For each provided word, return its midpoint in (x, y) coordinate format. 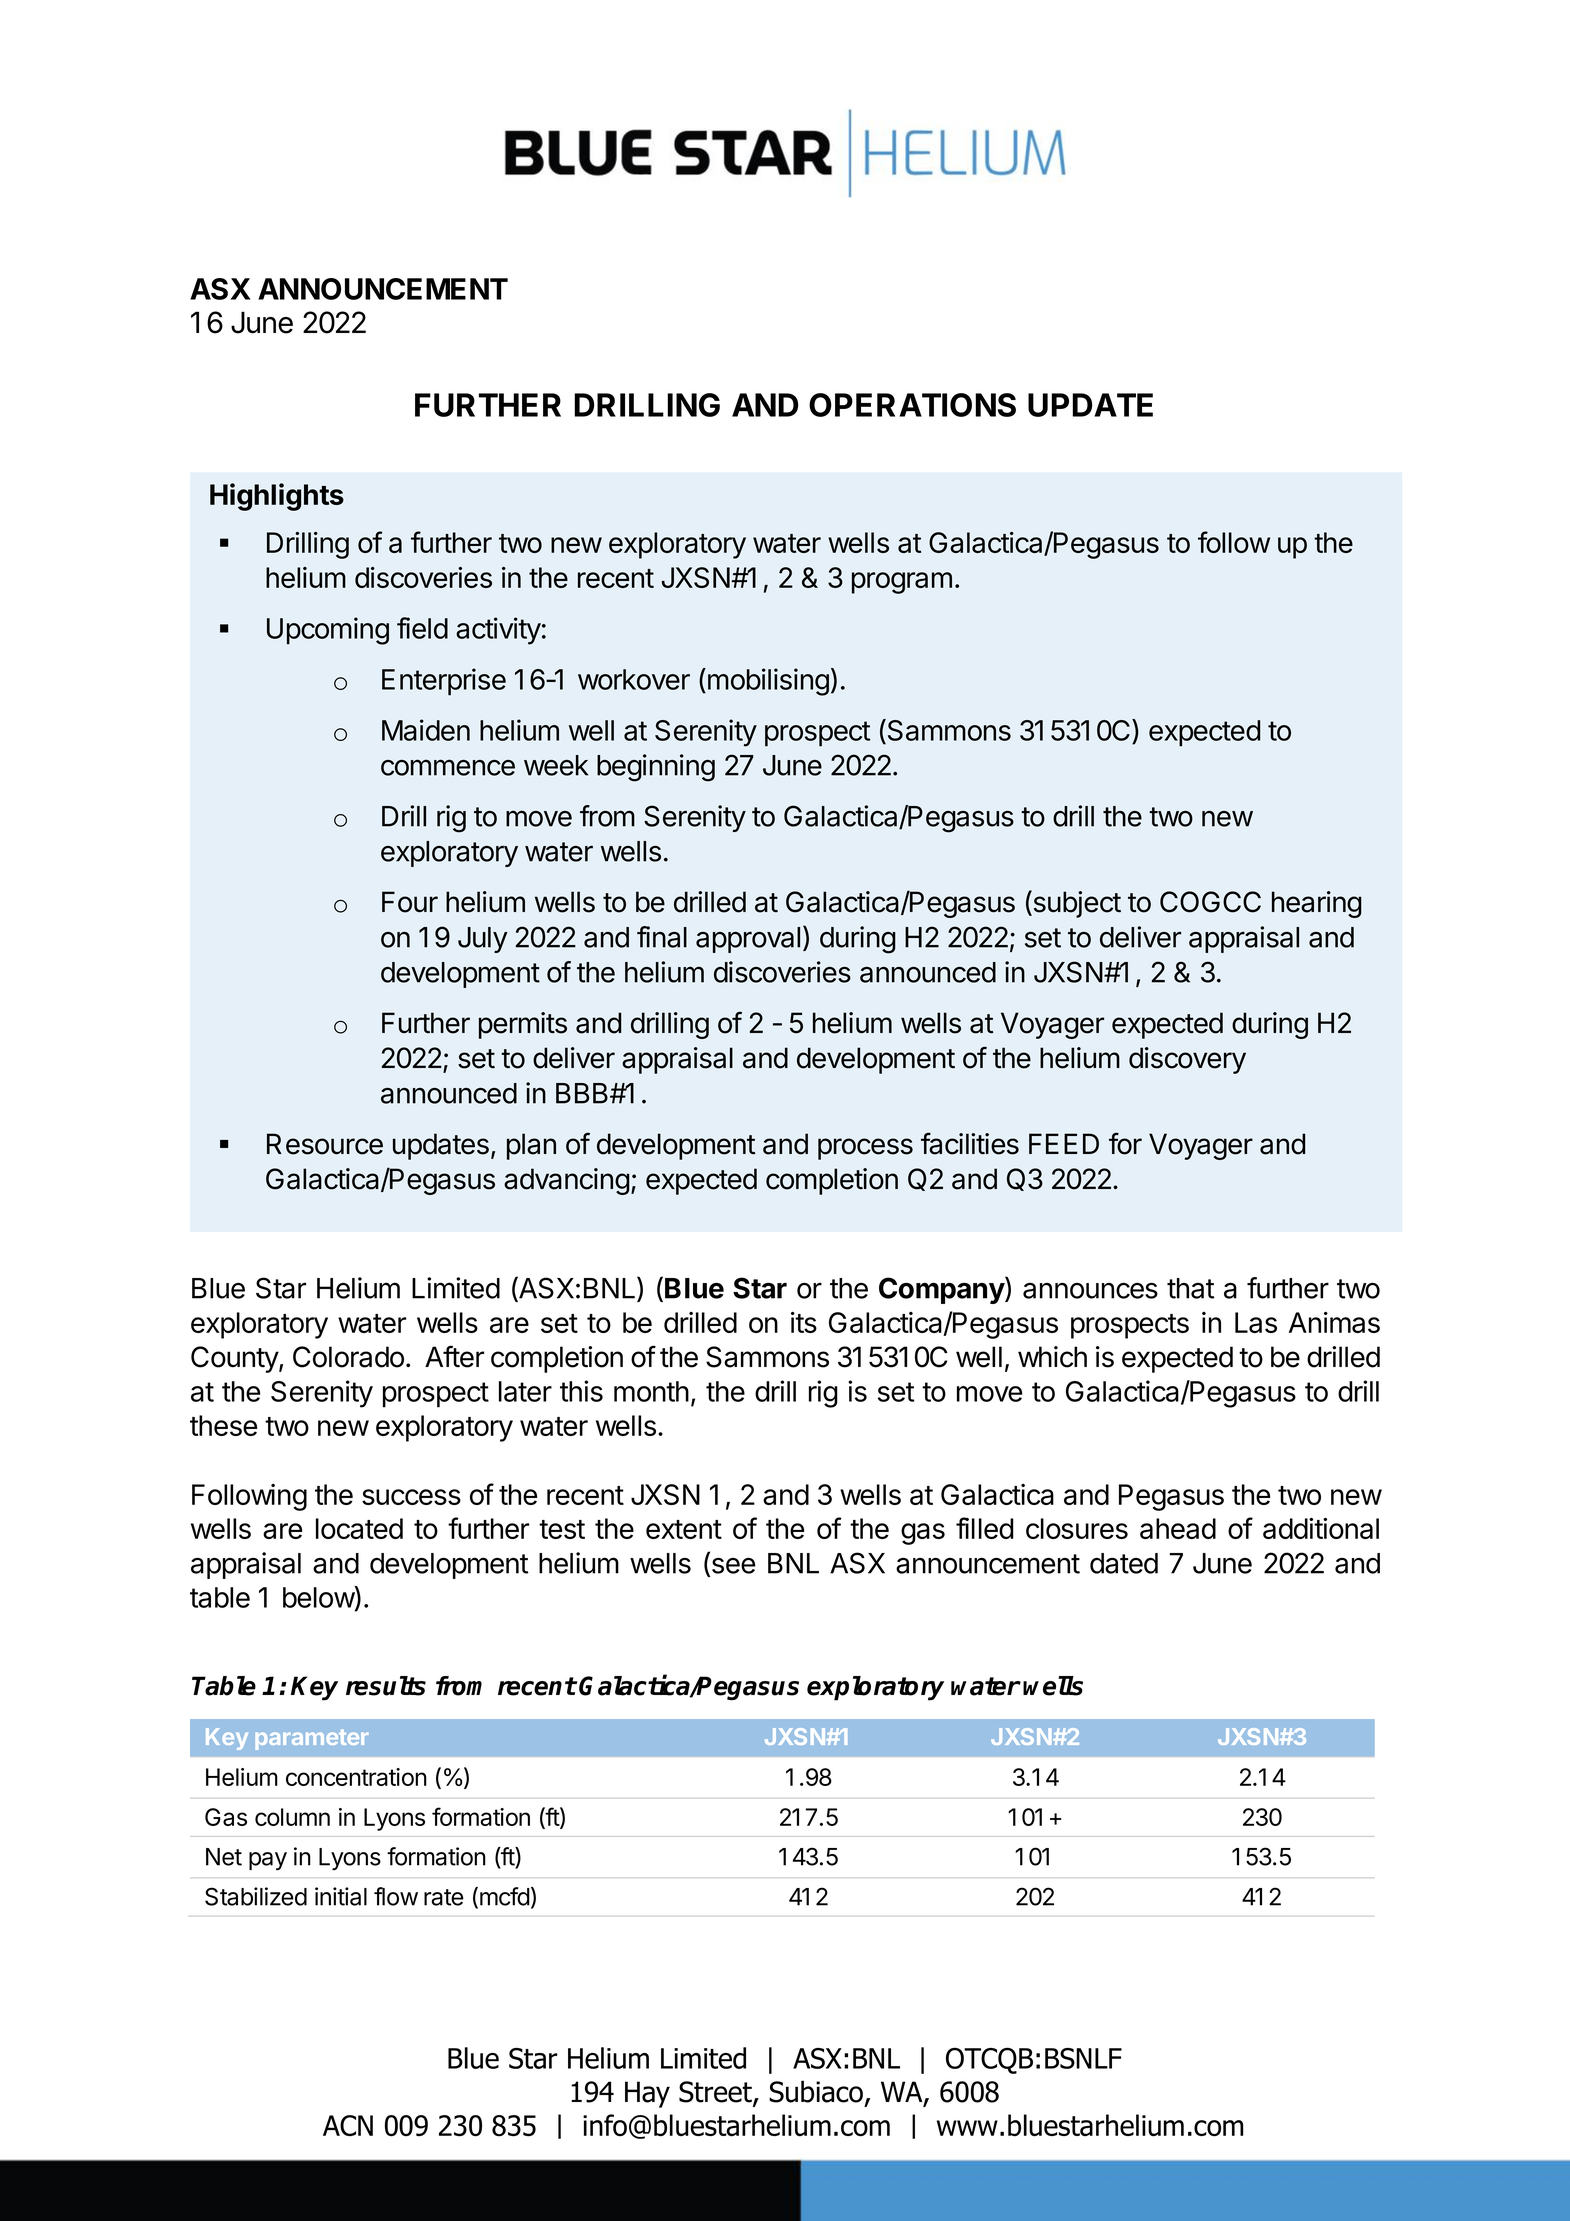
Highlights (277, 497)
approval (748, 940)
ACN (348, 2125)
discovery (1187, 1060)
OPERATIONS (912, 405)
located (359, 1528)
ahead (1178, 1528)
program (902, 583)
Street (716, 2093)
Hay (647, 2094)
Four (410, 902)
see (732, 1567)
